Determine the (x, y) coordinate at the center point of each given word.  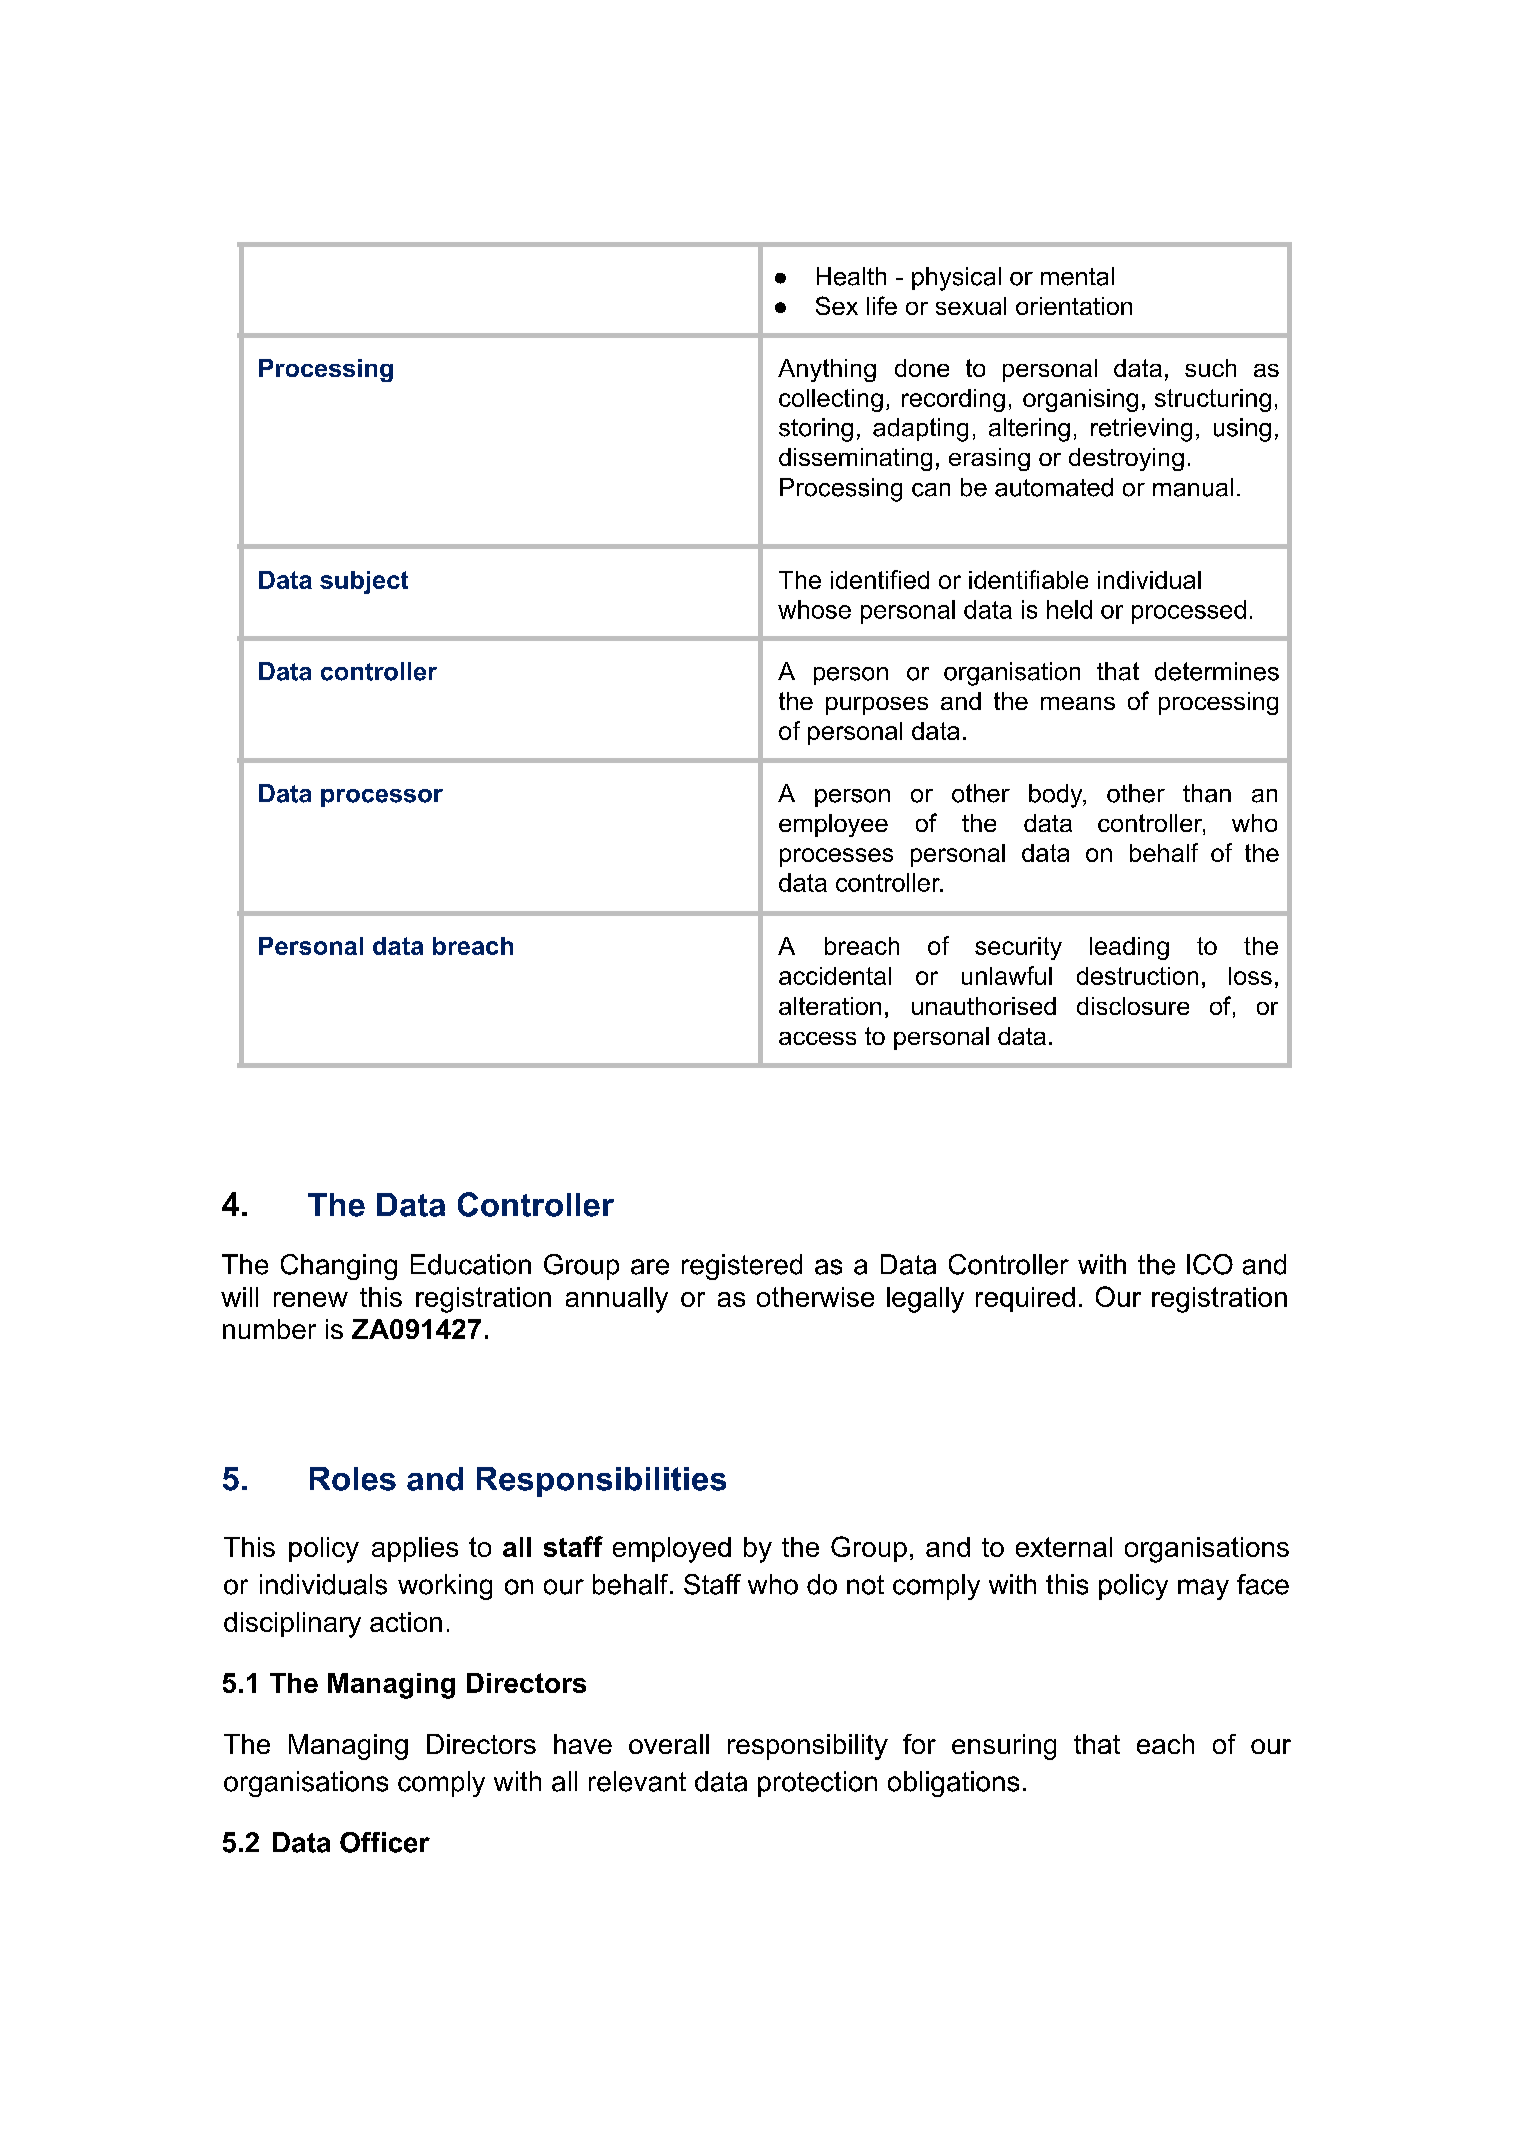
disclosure (1133, 1006)
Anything (827, 370)
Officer (385, 1842)
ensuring (1004, 1747)
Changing (339, 1267)
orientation (1074, 306)
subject (364, 582)
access (817, 1038)
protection (817, 1784)
